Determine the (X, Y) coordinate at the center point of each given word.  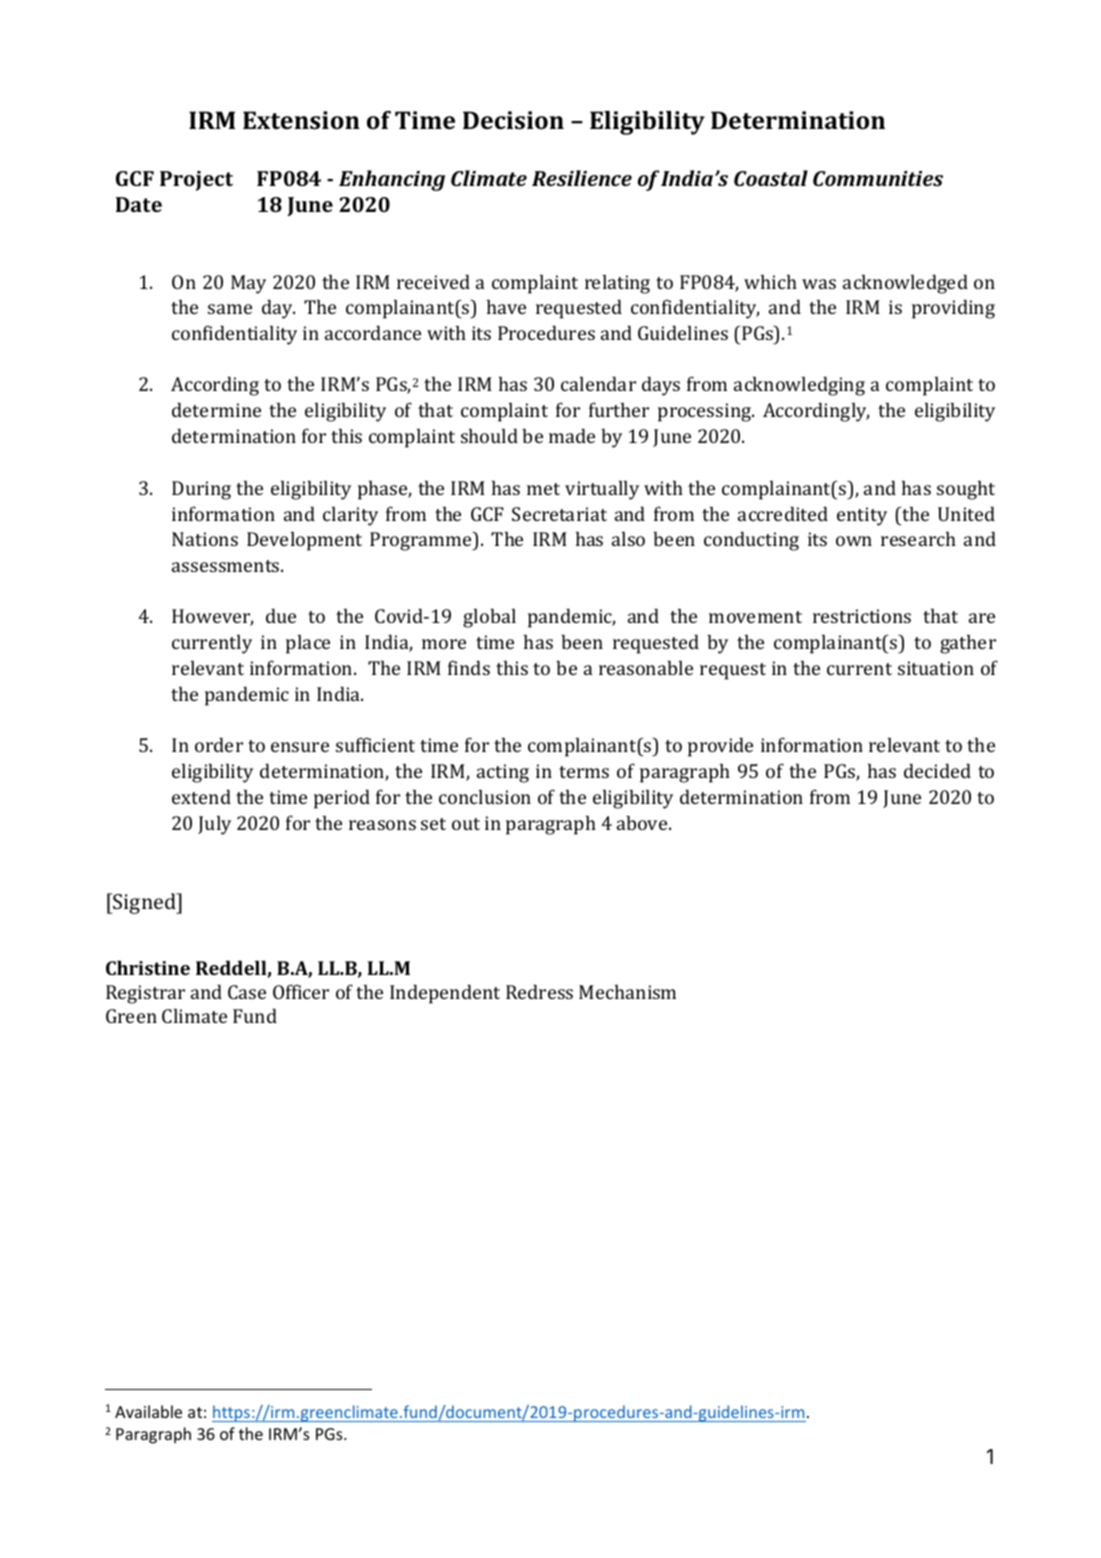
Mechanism (627, 991)
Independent (445, 994)
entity (862, 516)
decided (937, 770)
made (572, 435)
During (201, 490)
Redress (539, 991)
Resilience (582, 178)
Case (247, 992)
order (219, 744)
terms (584, 772)
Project (196, 181)
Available (148, 1411)
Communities (878, 178)
